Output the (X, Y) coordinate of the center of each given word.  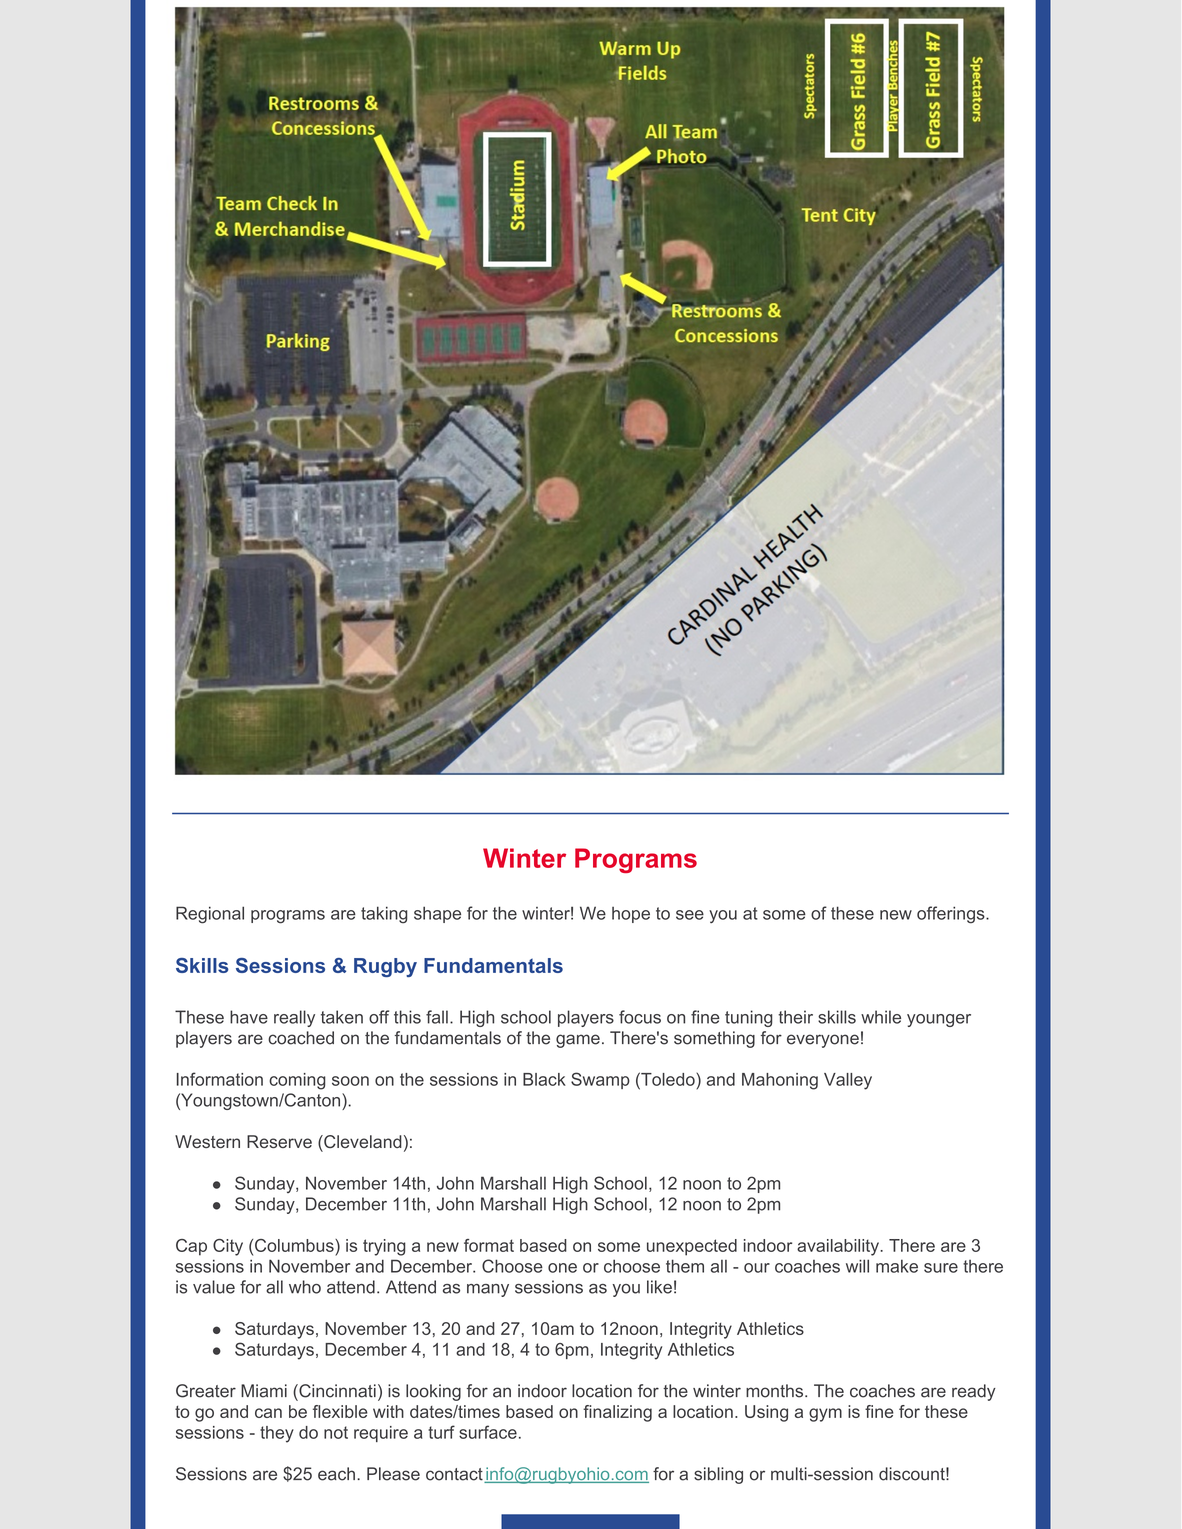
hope (631, 915)
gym (825, 1415)
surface (488, 1432)
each (336, 1474)
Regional (210, 915)
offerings (952, 915)
